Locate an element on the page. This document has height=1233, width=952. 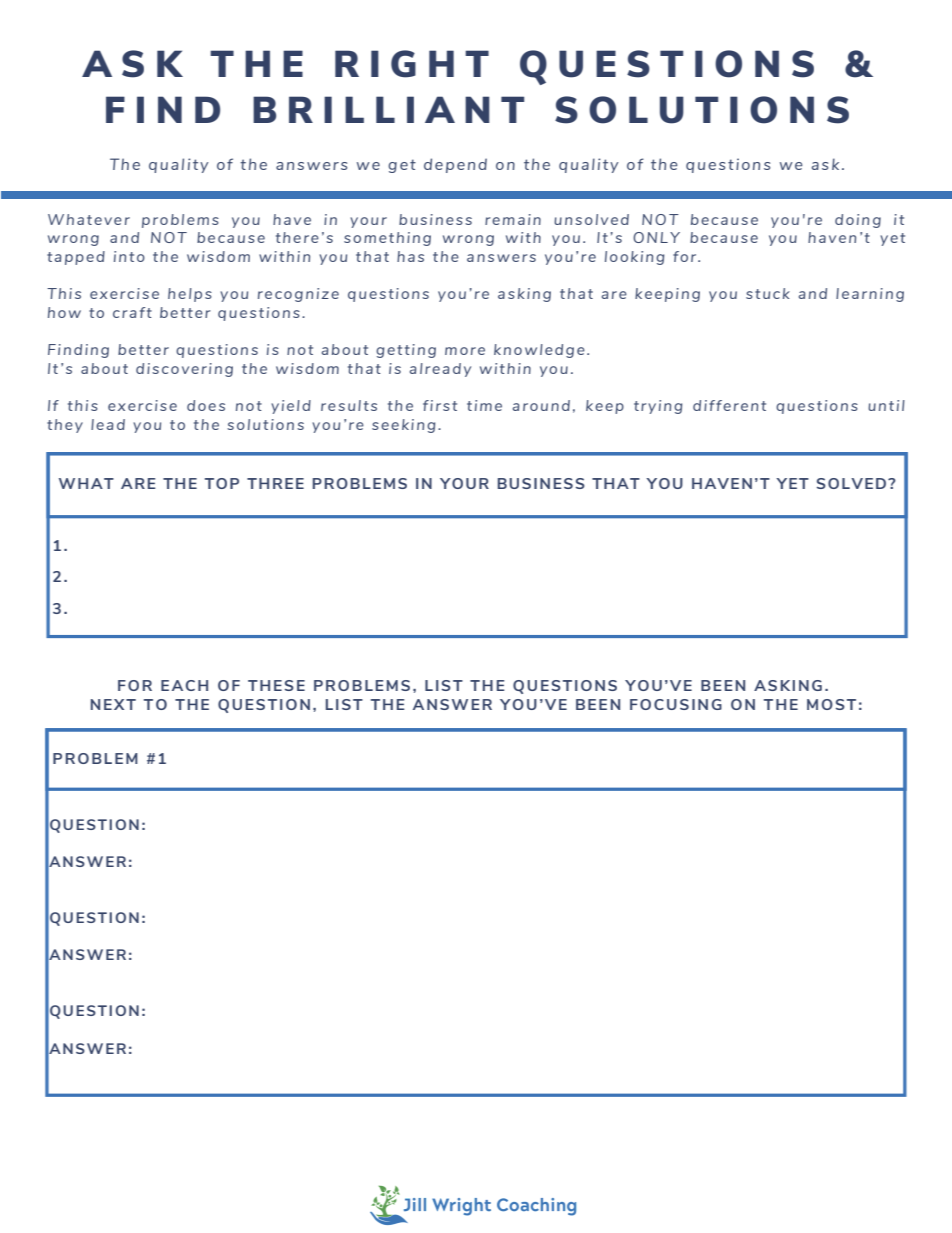
EACH is located at coordinates (184, 685).
